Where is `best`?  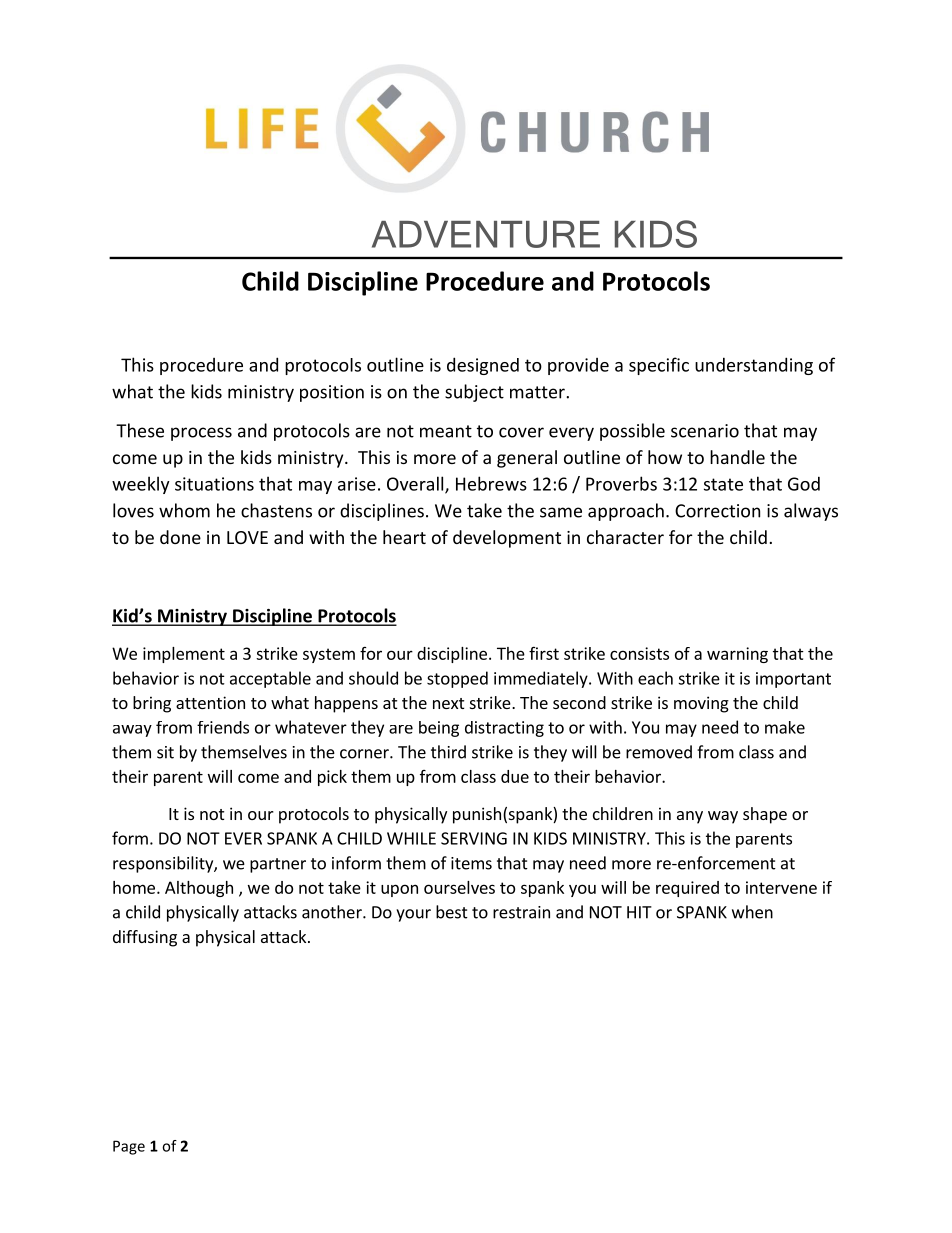
best is located at coordinates (452, 912).
